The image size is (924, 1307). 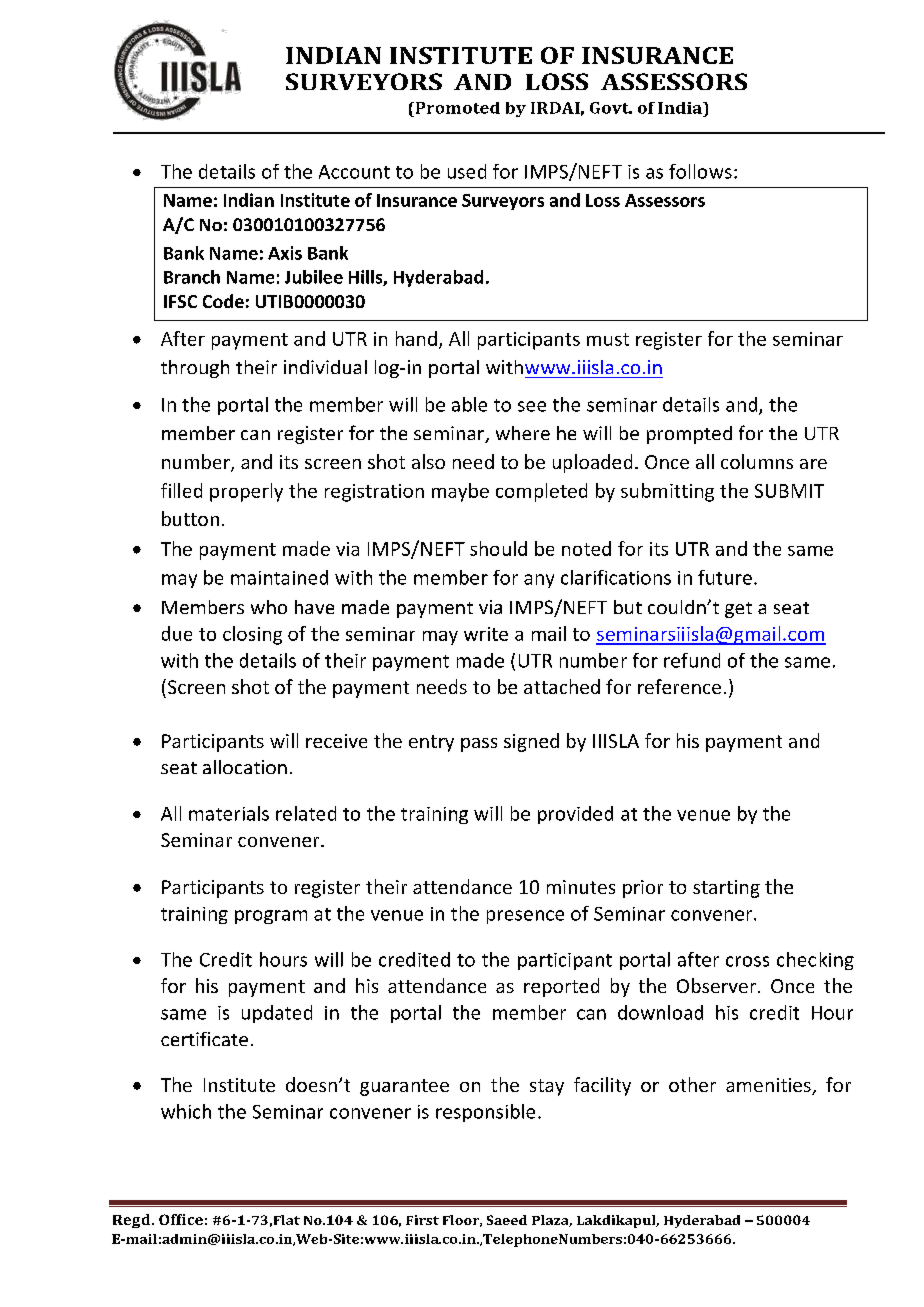 I want to click on cross, so click(x=747, y=961).
